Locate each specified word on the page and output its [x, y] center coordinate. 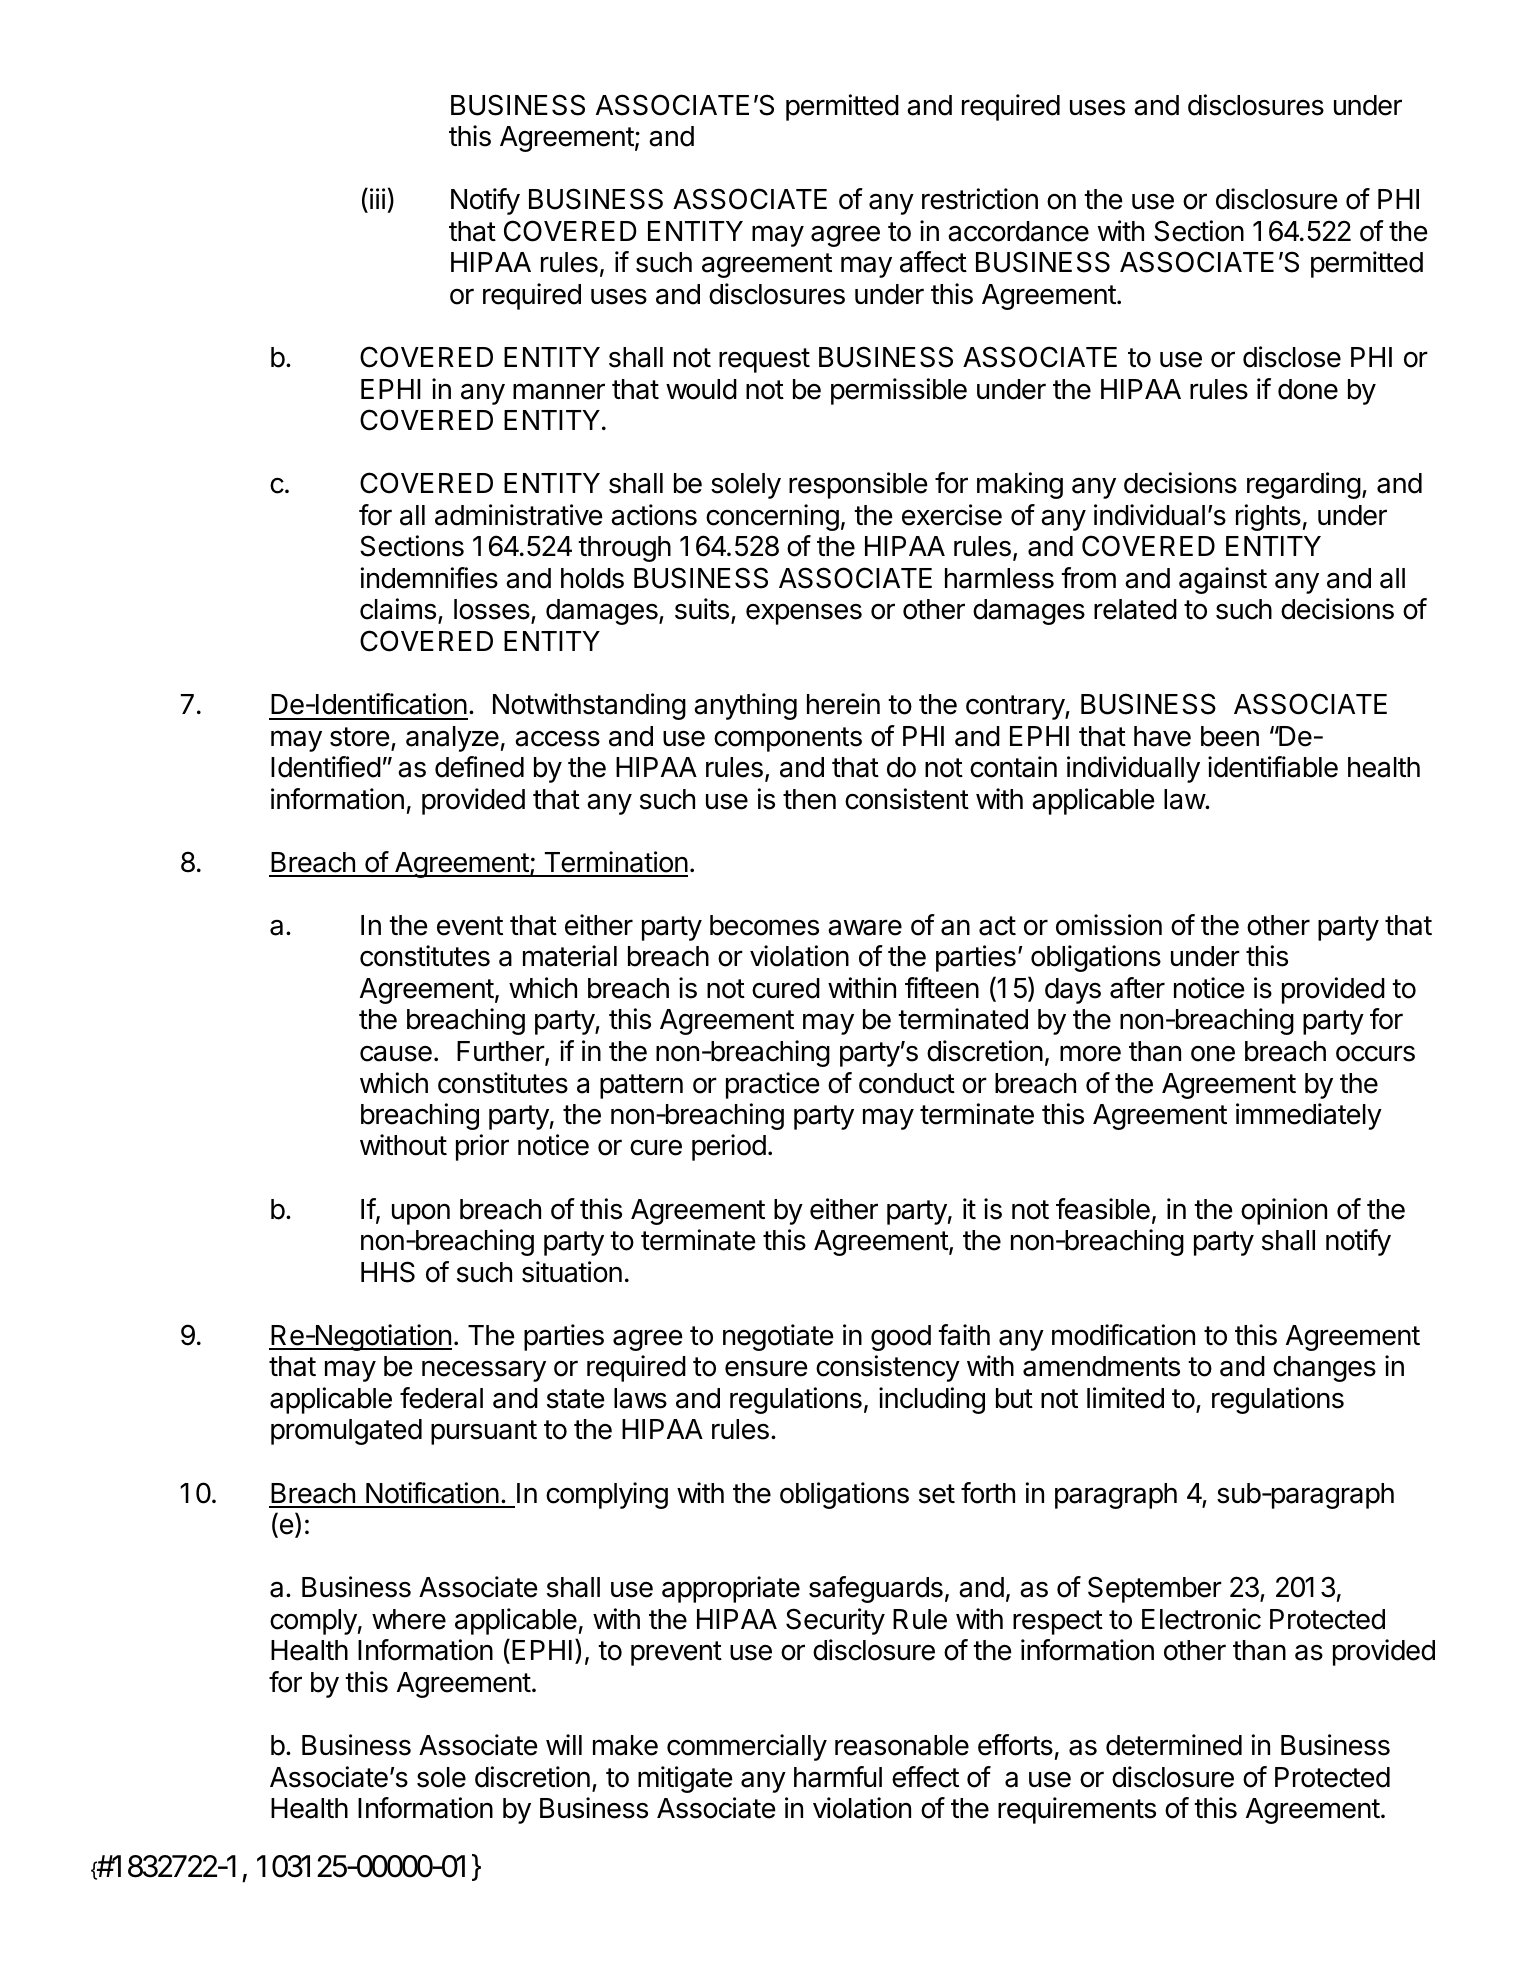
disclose [1292, 357]
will [564, 1744]
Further [501, 1052]
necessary [484, 1371]
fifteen [942, 988]
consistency [888, 1368]
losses [493, 611]
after [1137, 988]
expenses [804, 614]
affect [933, 262]
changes [1324, 1369]
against [1223, 580]
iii [377, 198]
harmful [838, 1777]
